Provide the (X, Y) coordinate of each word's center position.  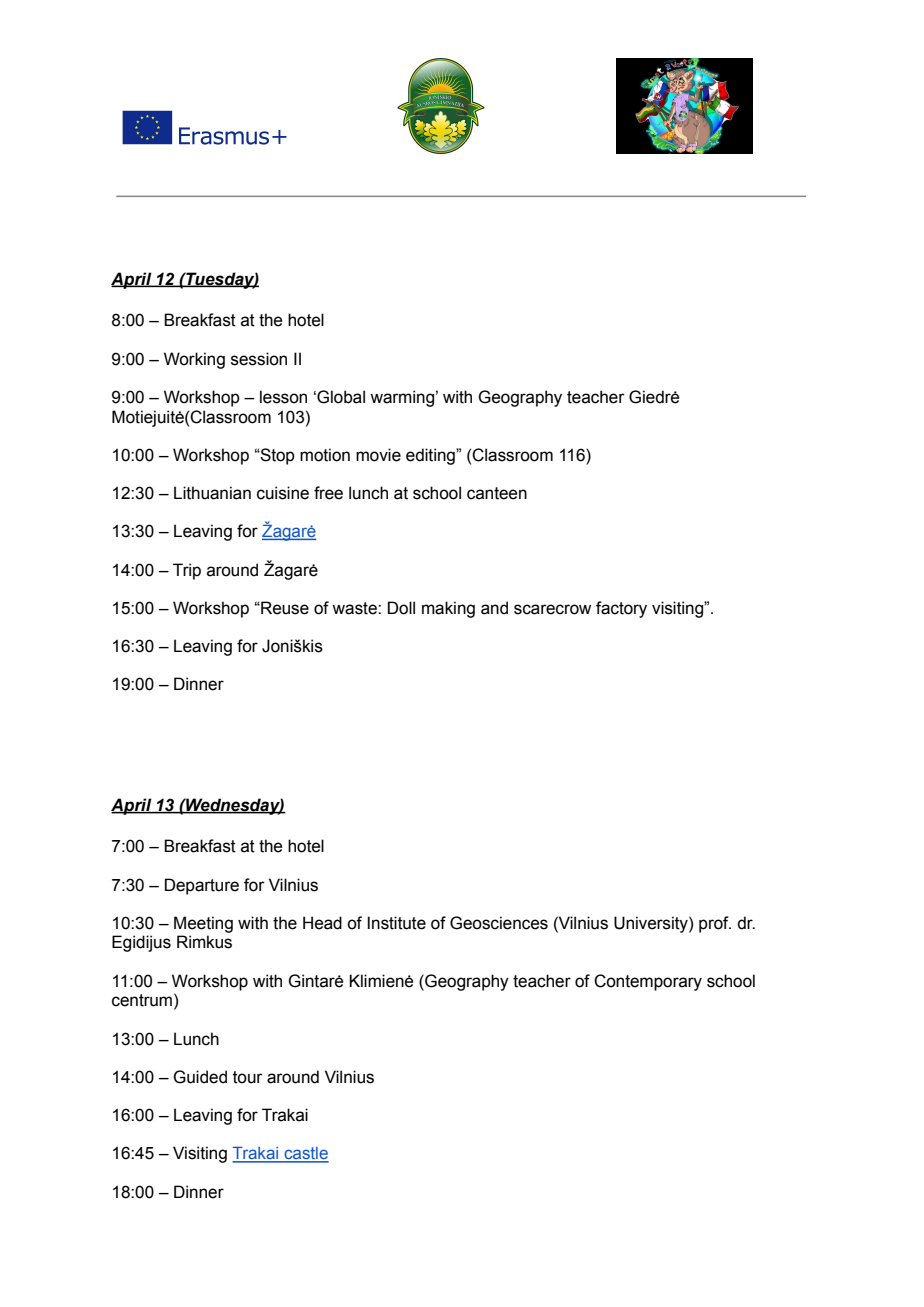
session (259, 359)
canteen (497, 493)
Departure (202, 886)
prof (715, 924)
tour (248, 1077)
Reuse (284, 608)
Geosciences (499, 923)
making (448, 609)
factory (621, 609)
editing (431, 456)
